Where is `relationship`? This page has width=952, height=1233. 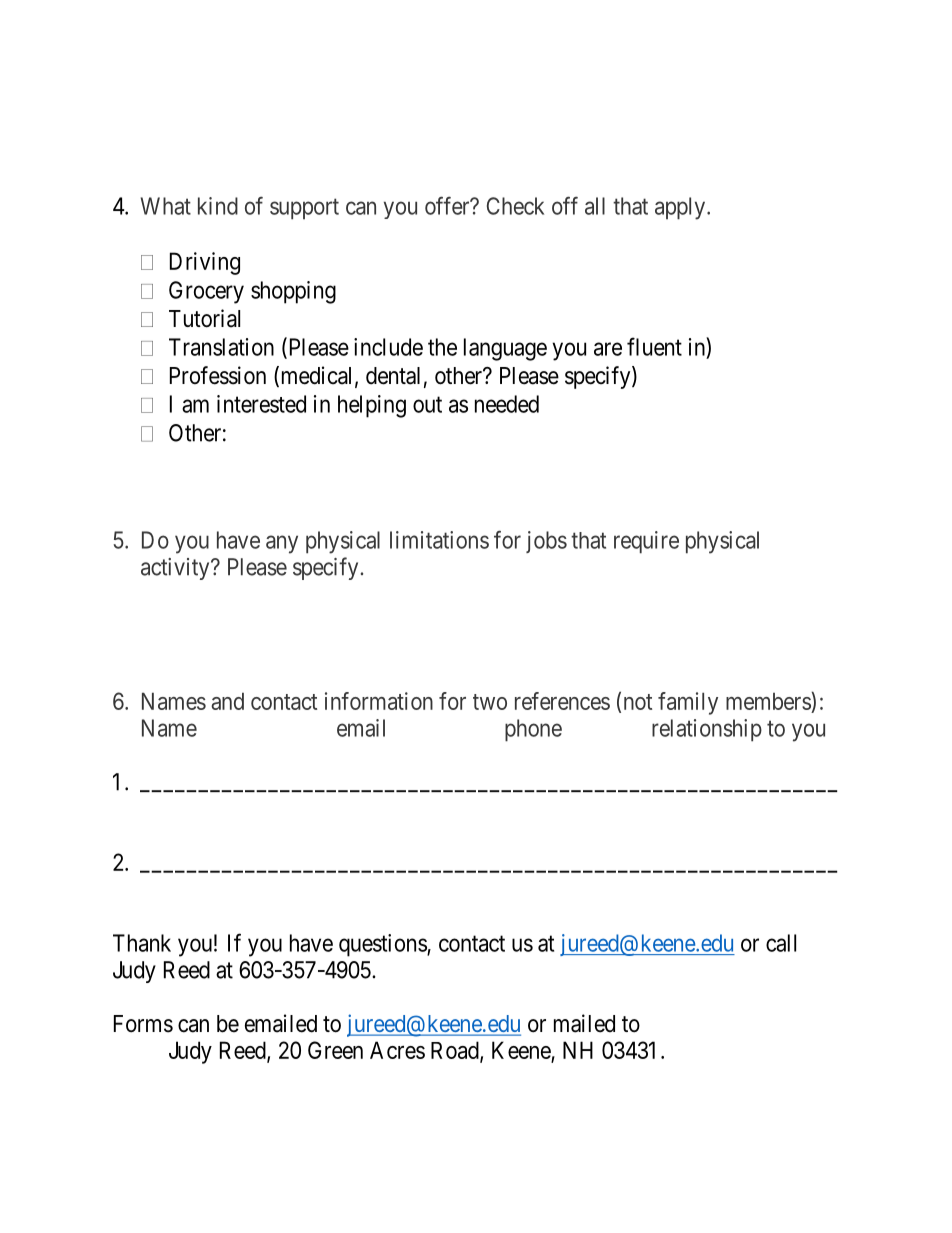 relationship is located at coordinates (707, 730).
